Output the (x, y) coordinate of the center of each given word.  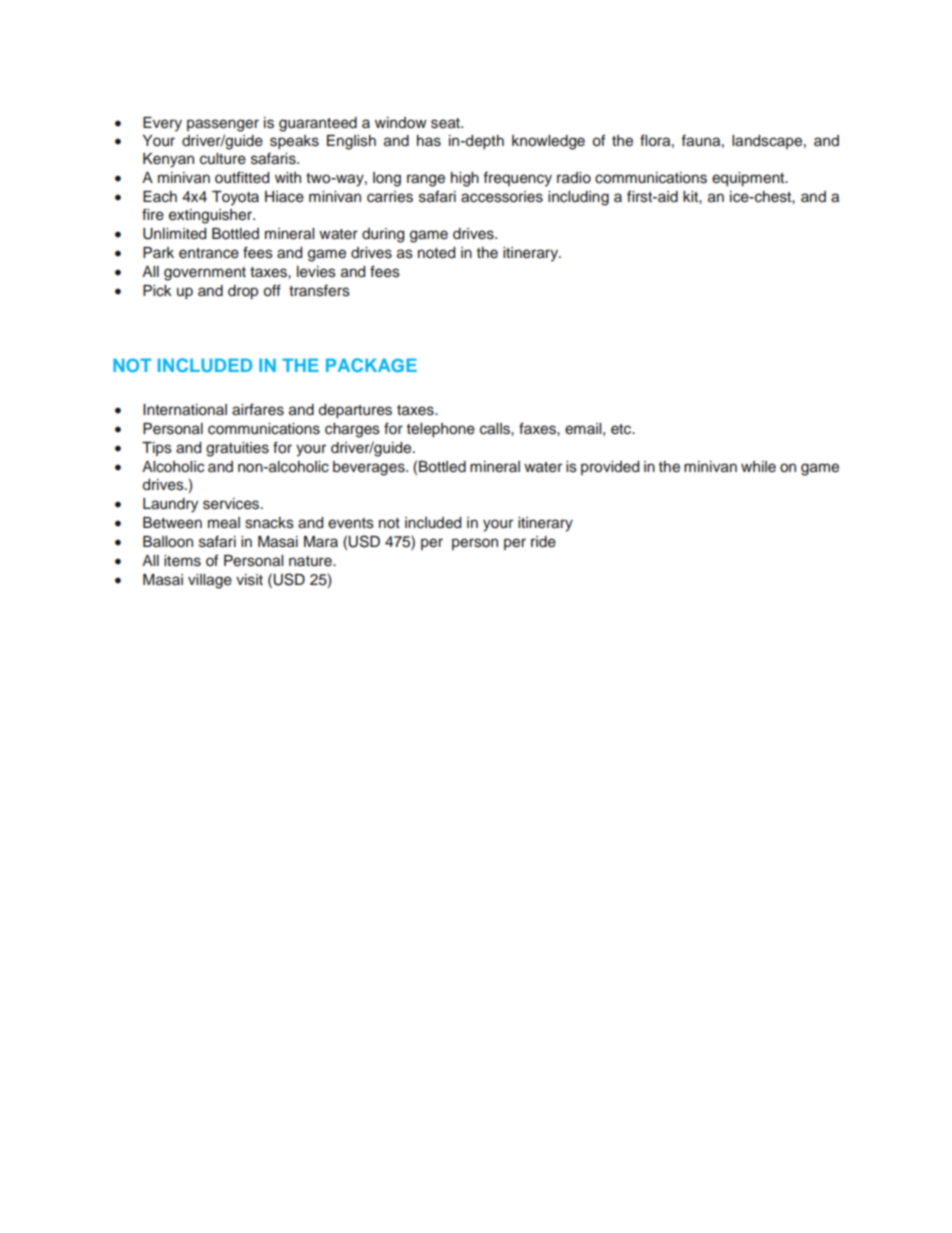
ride (543, 542)
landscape (767, 142)
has (429, 141)
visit (249, 580)
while (758, 466)
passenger (223, 125)
